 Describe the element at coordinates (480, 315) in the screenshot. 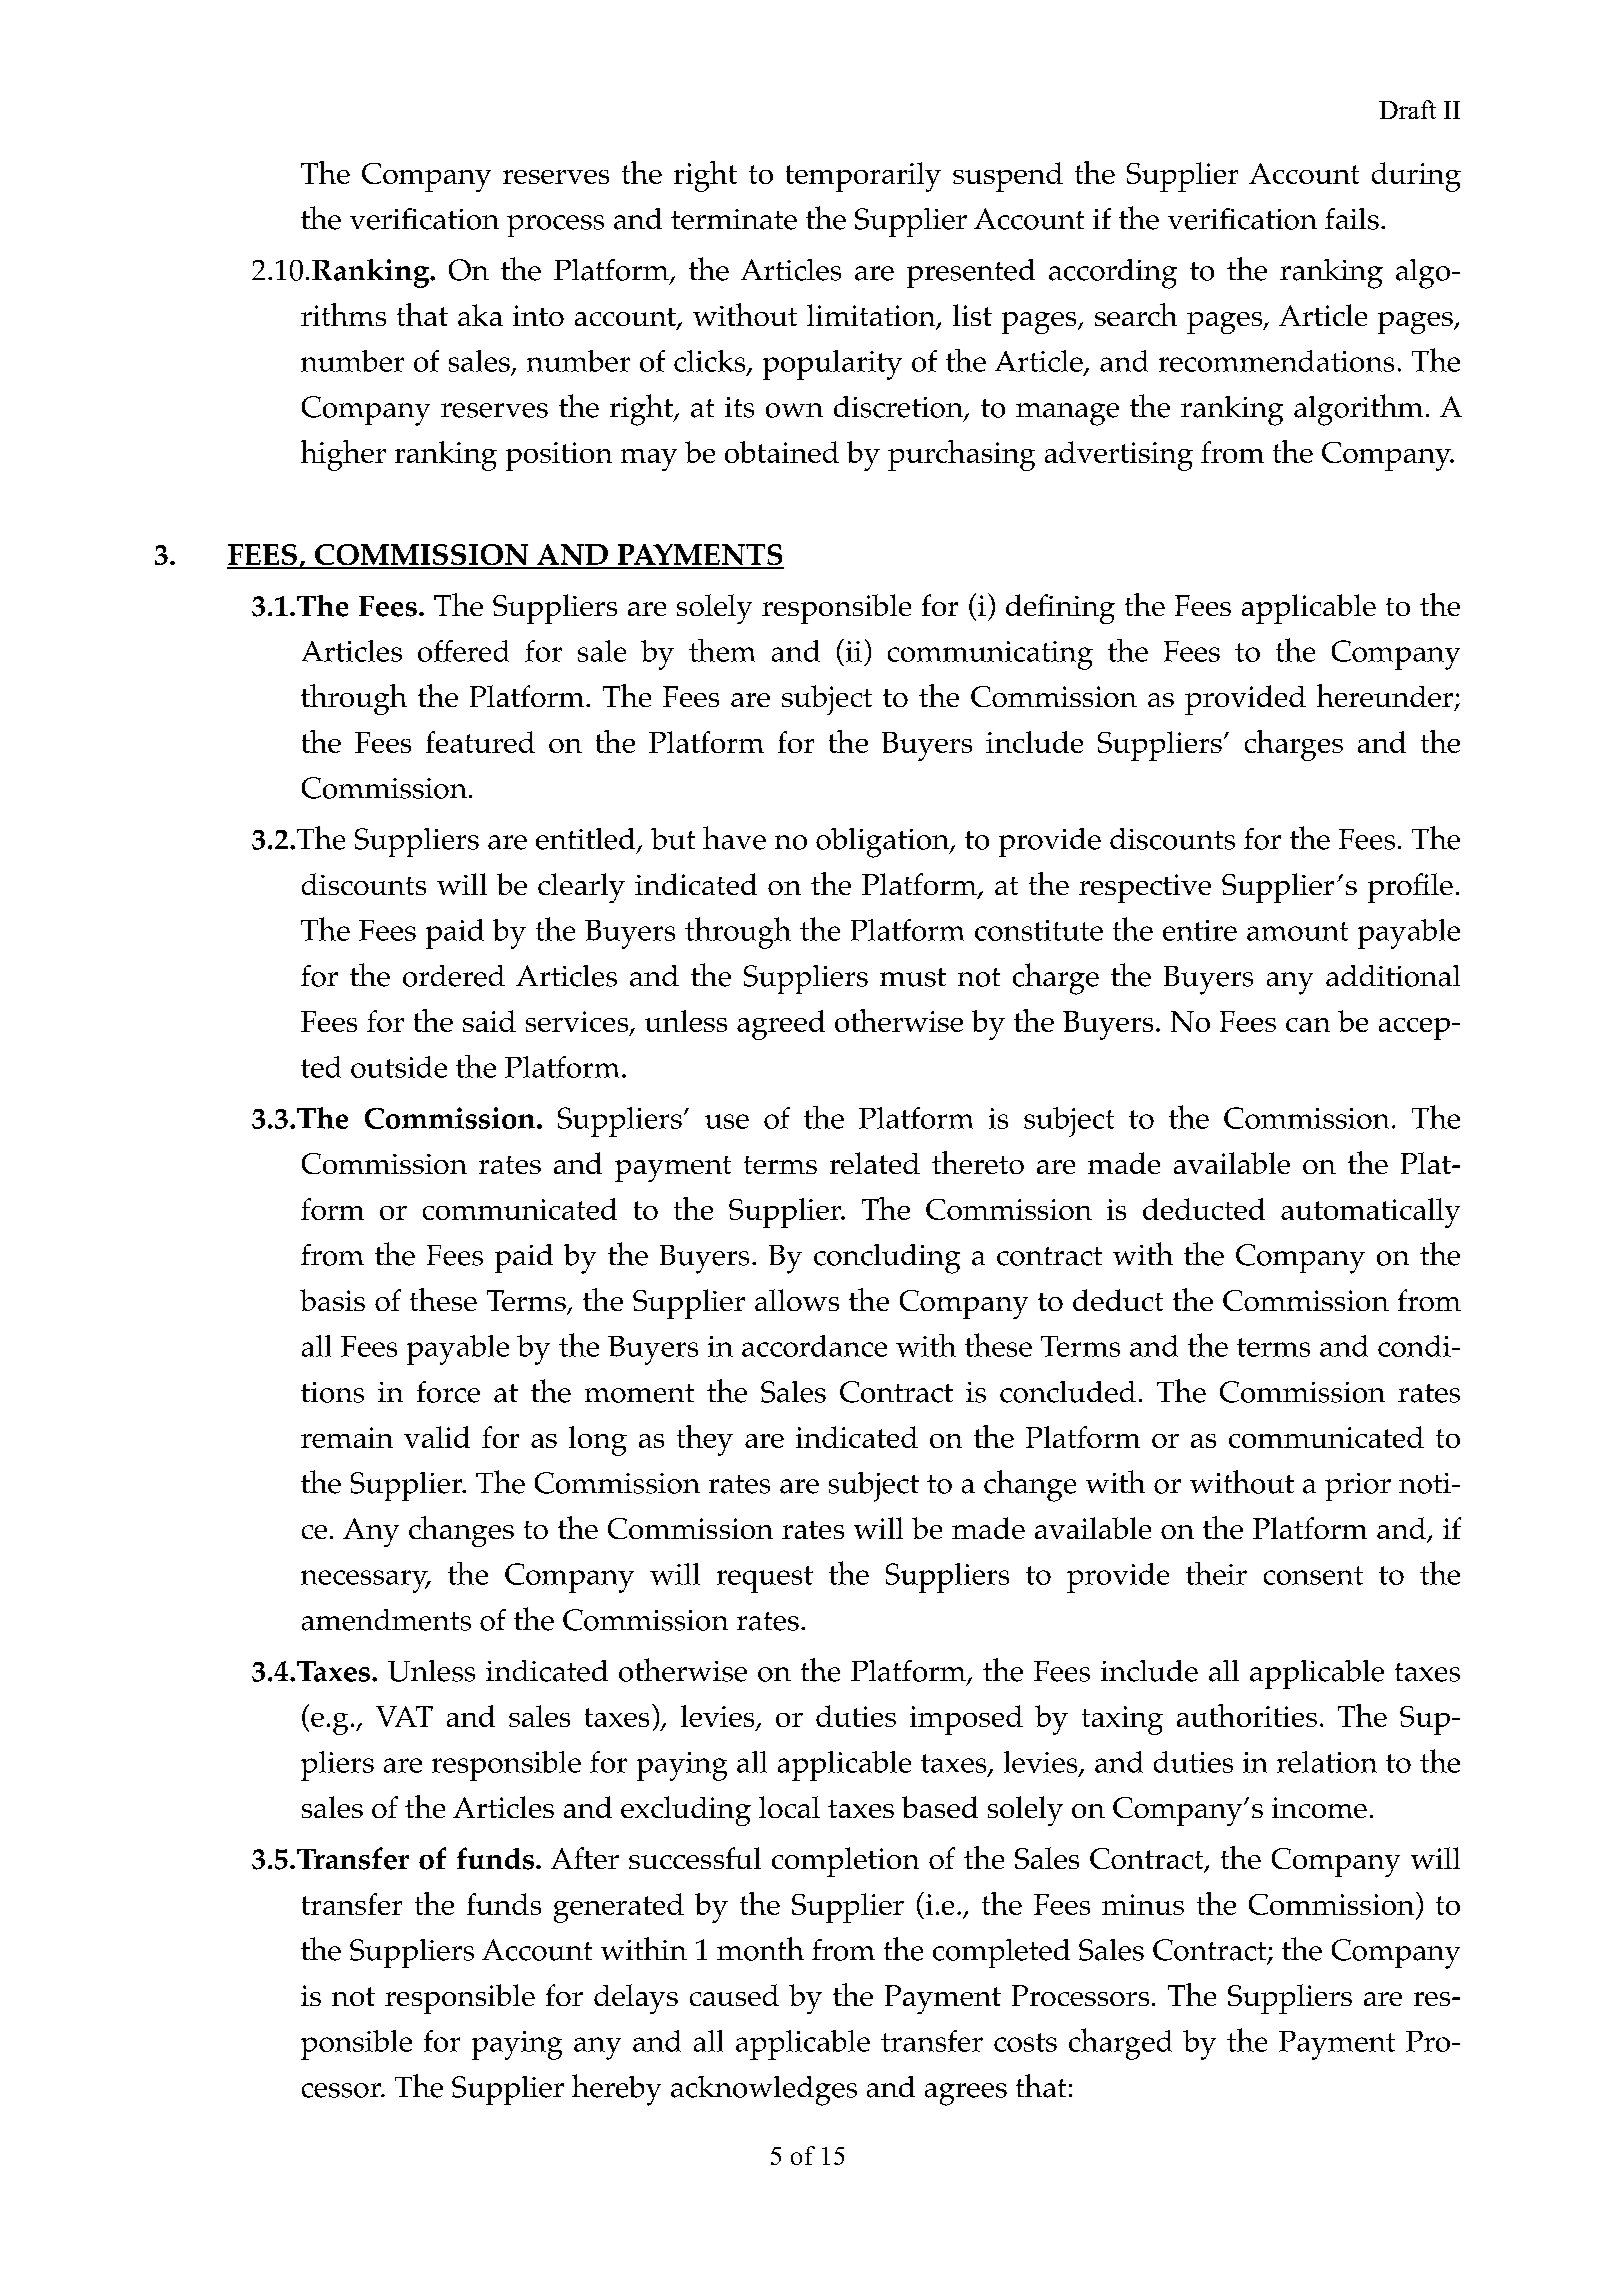

I see `aka` at that location.
